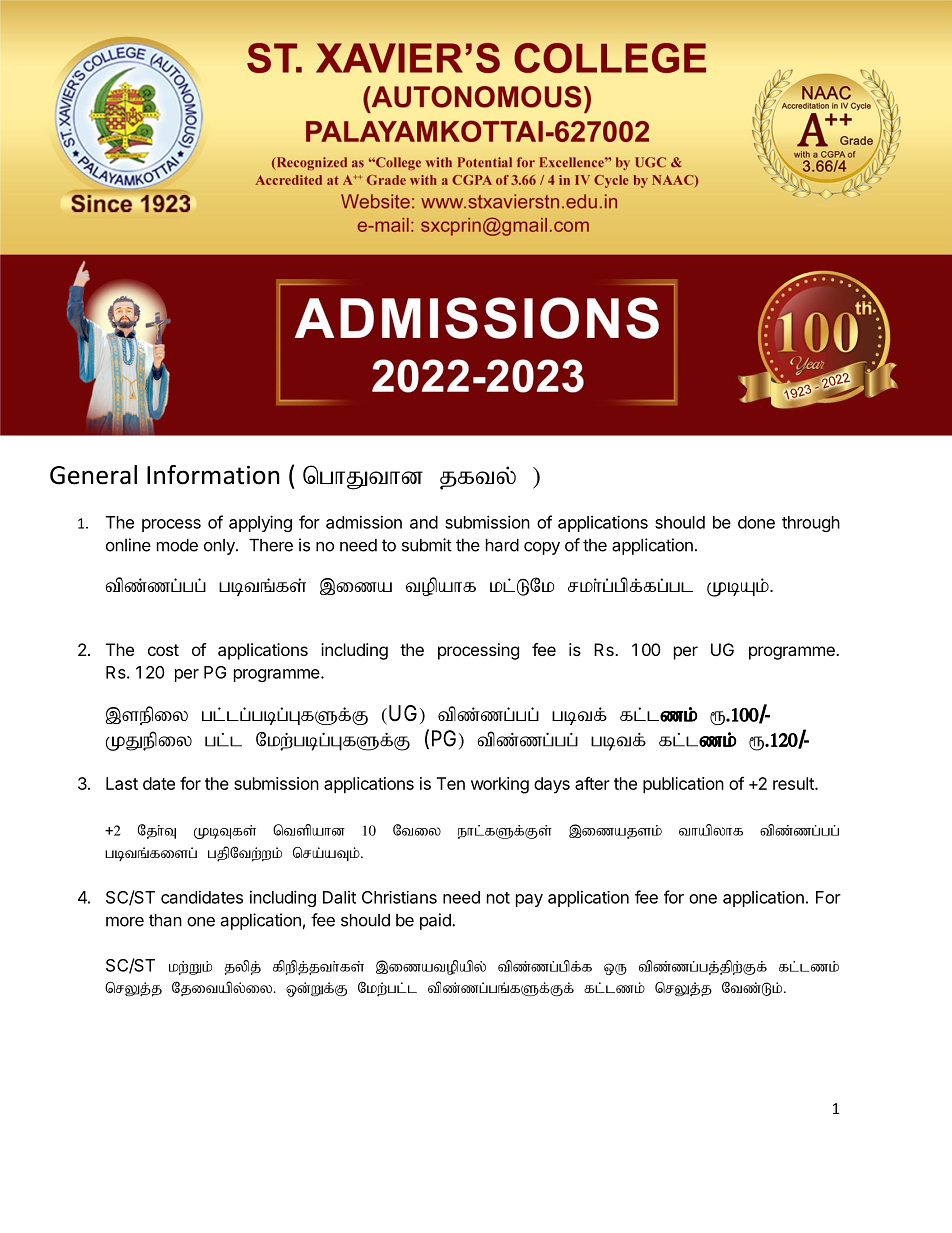 The width and height of the image is (952, 1233). I want to click on mode, so click(177, 545).
